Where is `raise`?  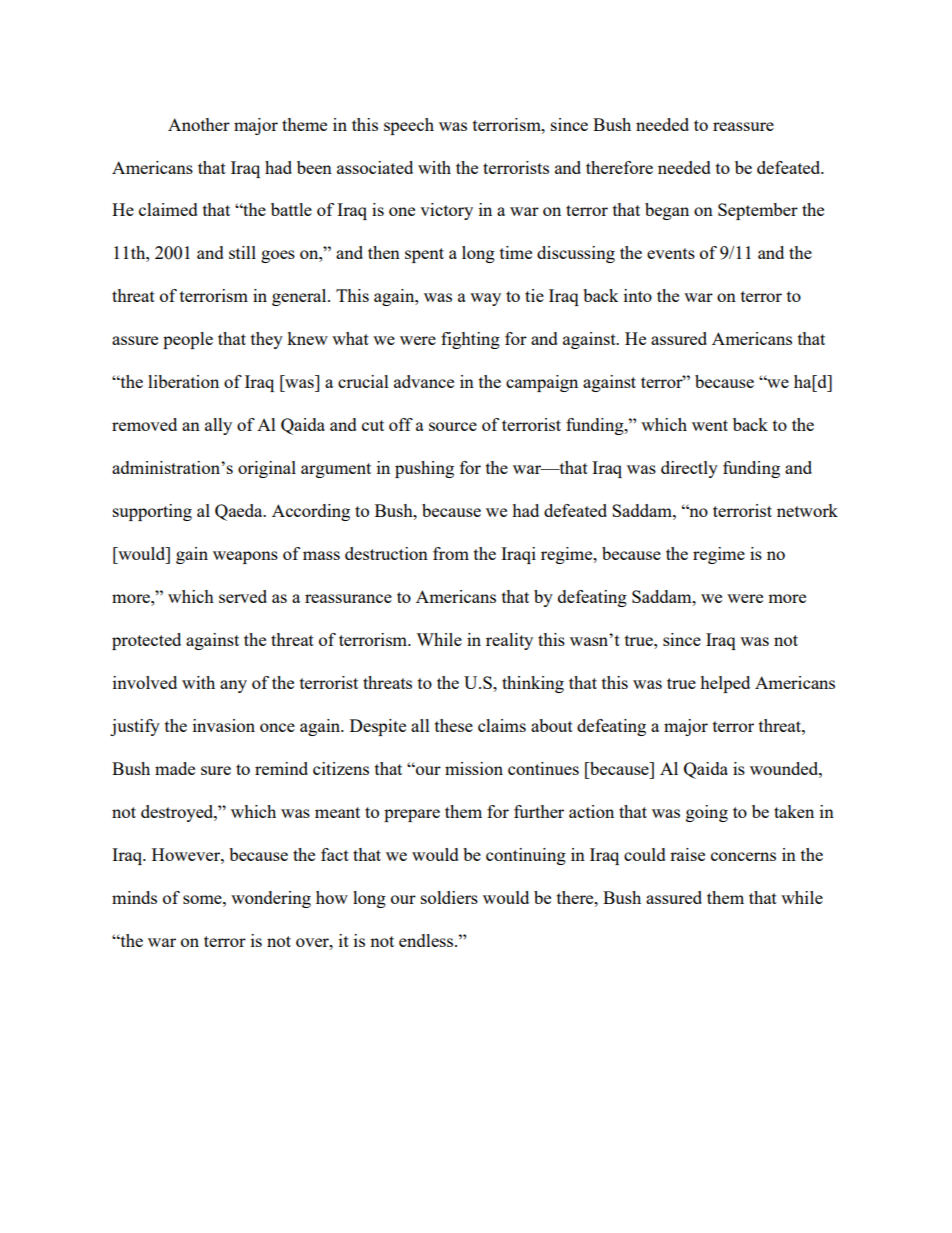 raise is located at coordinates (687, 854).
